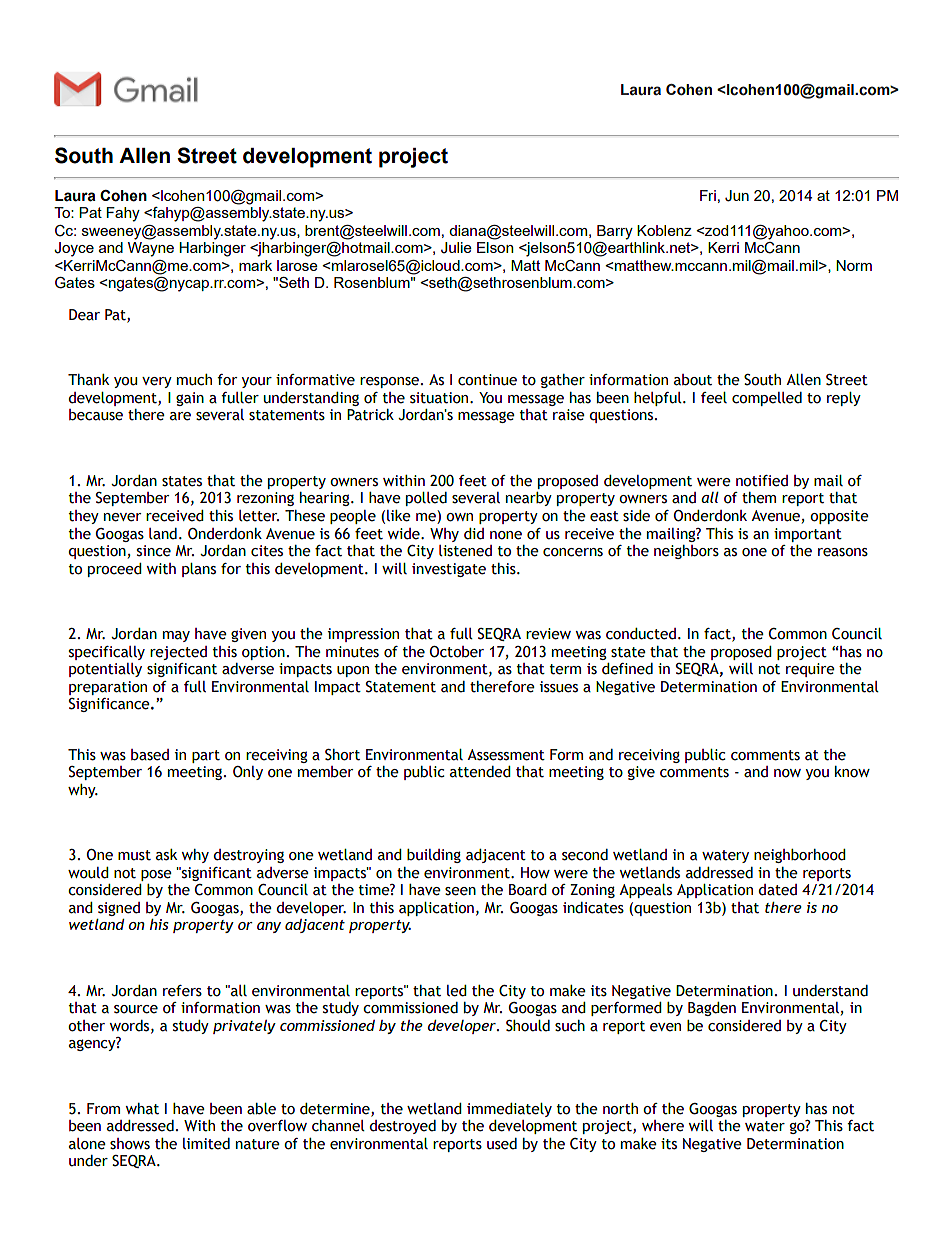 The width and height of the screenshot is (952, 1233). Describe the element at coordinates (456, 248) in the screenshot. I see `Julie` at that location.
